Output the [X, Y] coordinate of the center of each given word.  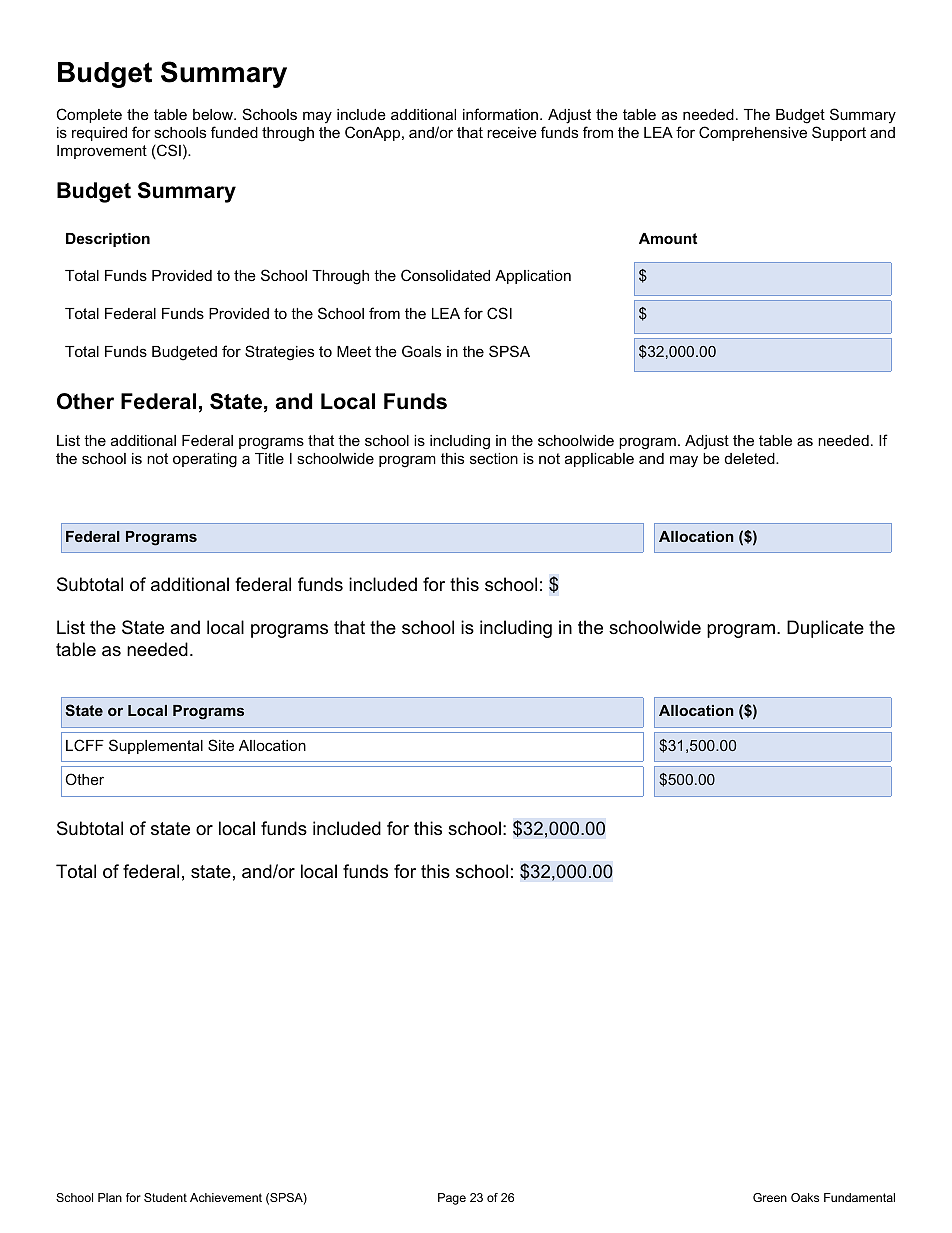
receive [512, 132]
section [494, 458]
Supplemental [156, 746]
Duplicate [825, 629]
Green [770, 1197]
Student [165, 1197]
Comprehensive [753, 133]
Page [452, 1199]
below [214, 114]
